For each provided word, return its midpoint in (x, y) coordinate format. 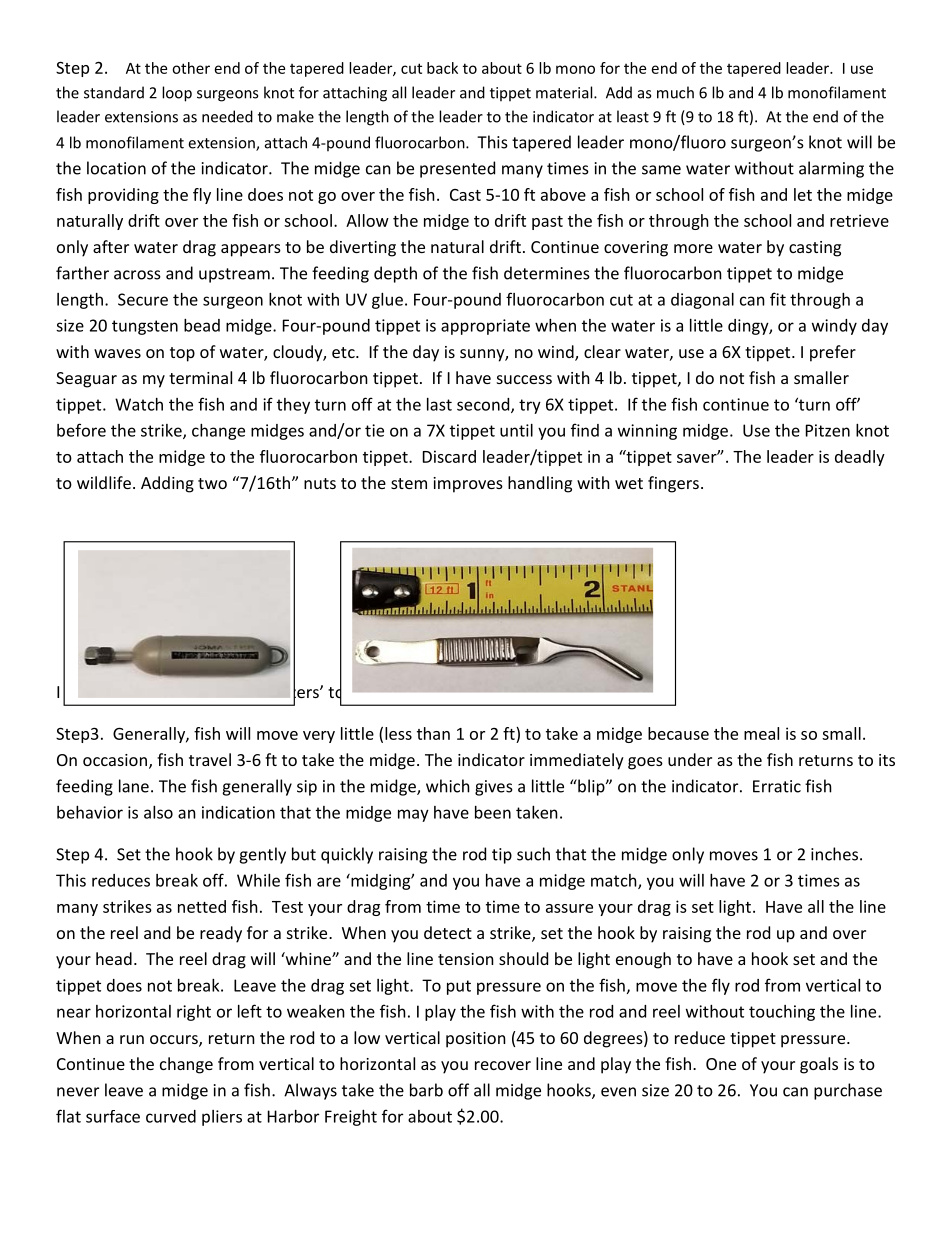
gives (494, 788)
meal (761, 733)
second (484, 405)
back (442, 68)
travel (210, 759)
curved (171, 1116)
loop (177, 94)
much (675, 92)
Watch (139, 404)
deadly (860, 458)
